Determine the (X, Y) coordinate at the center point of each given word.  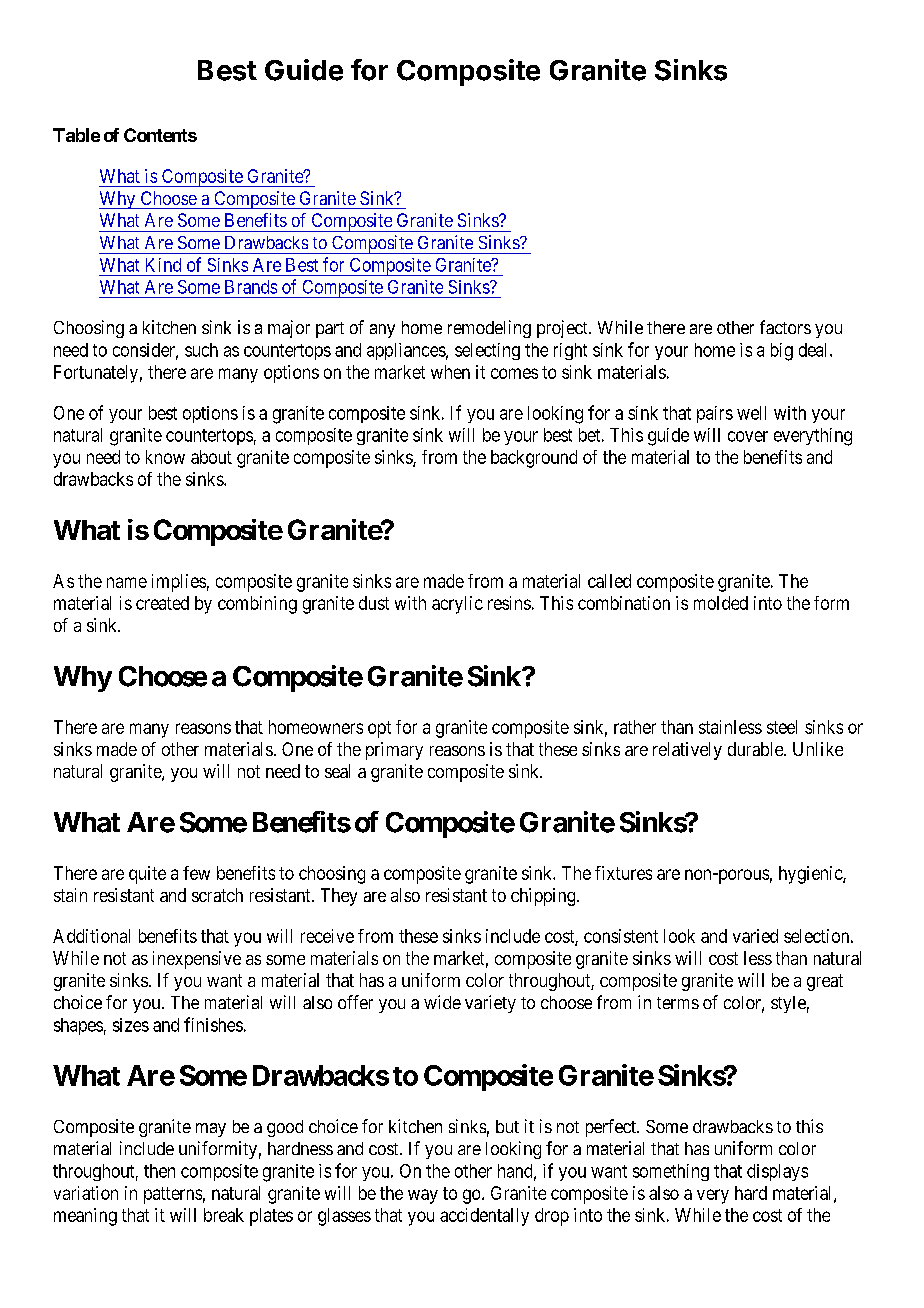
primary (394, 751)
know (165, 457)
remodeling (489, 329)
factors (785, 327)
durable (756, 749)
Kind (163, 265)
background (534, 459)
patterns (173, 1195)
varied (755, 936)
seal (337, 771)
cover (748, 436)
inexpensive (197, 960)
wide (442, 1002)
